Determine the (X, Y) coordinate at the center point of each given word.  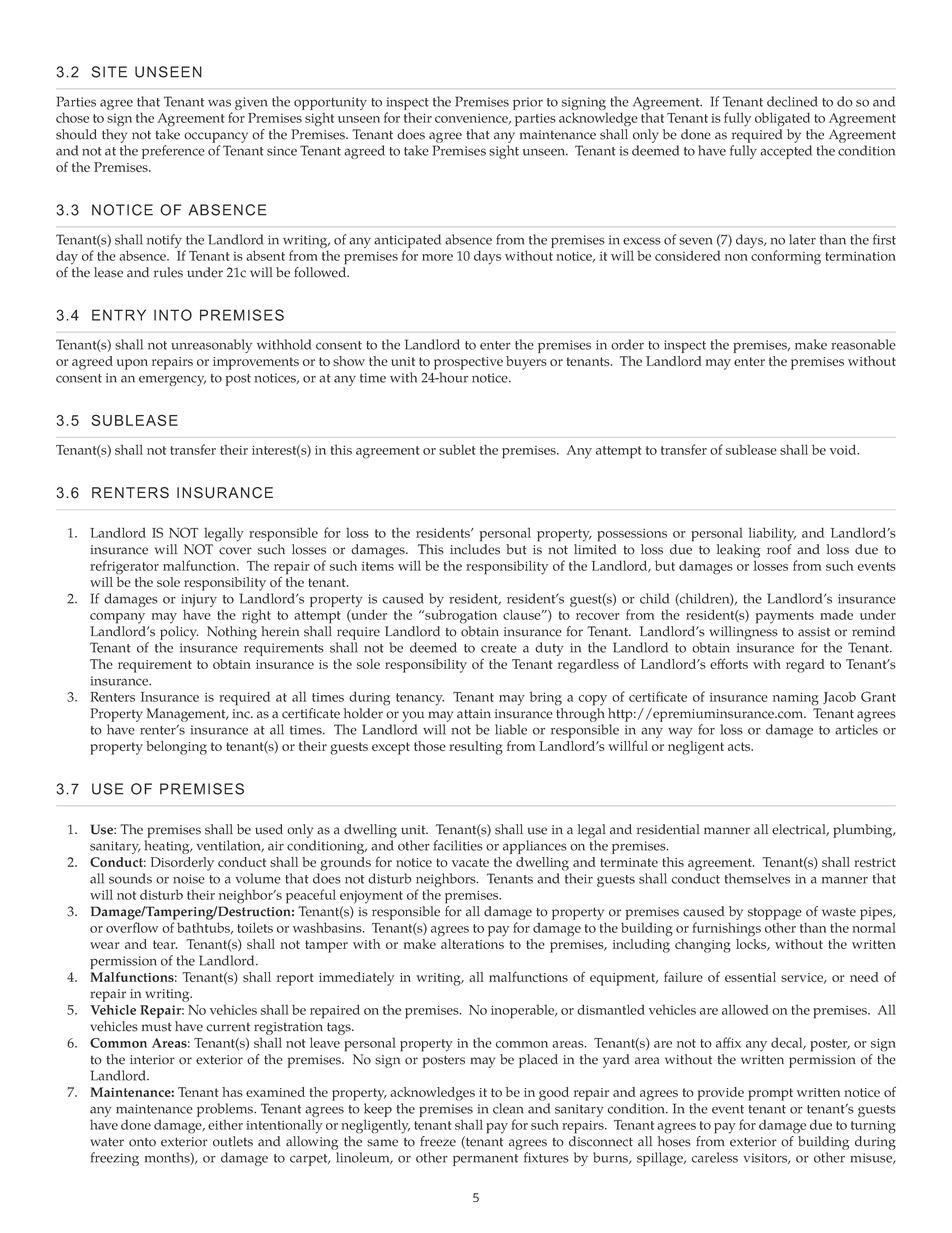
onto (142, 1142)
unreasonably (211, 346)
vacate (470, 862)
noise (189, 879)
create (499, 648)
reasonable (863, 344)
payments (785, 617)
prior (528, 103)
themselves (757, 878)
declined (792, 101)
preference (173, 152)
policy (179, 633)
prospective (468, 363)
